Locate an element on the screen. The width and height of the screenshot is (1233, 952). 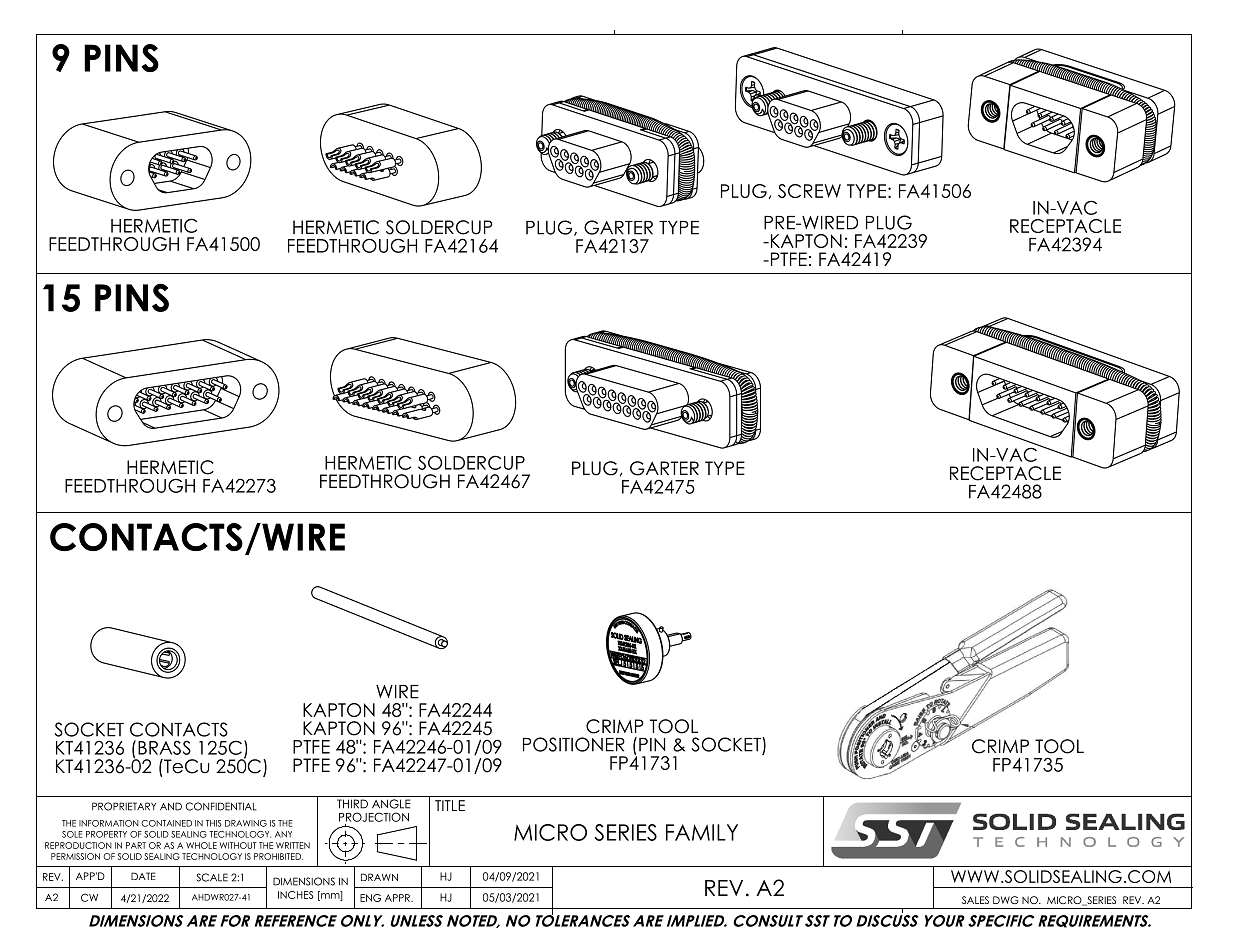
SALES is located at coordinates (975, 900).
